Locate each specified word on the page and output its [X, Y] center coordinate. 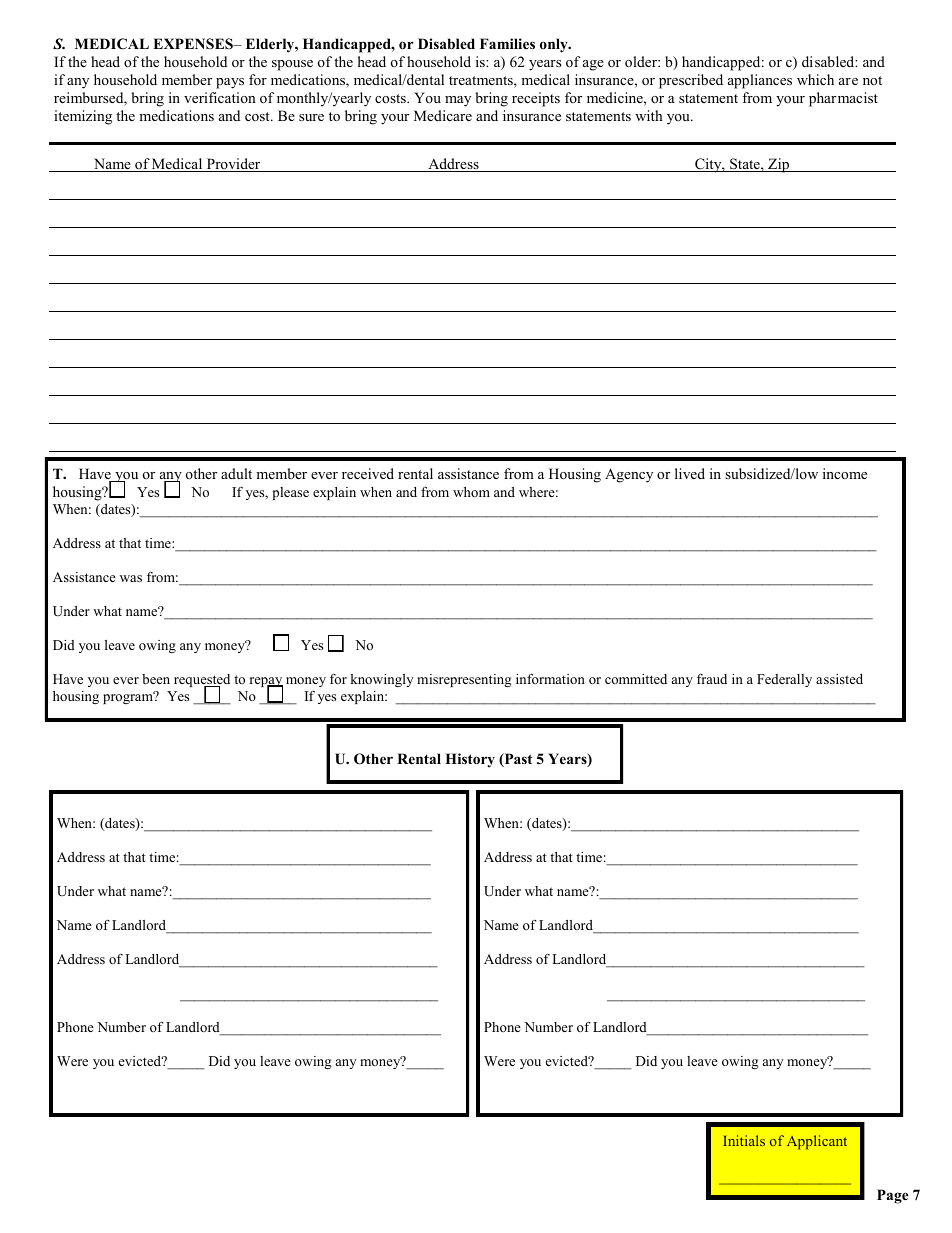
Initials [744, 1140]
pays [230, 83]
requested [202, 682]
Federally [784, 680]
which [815, 79]
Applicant [817, 1142]
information [550, 679]
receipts [536, 99]
